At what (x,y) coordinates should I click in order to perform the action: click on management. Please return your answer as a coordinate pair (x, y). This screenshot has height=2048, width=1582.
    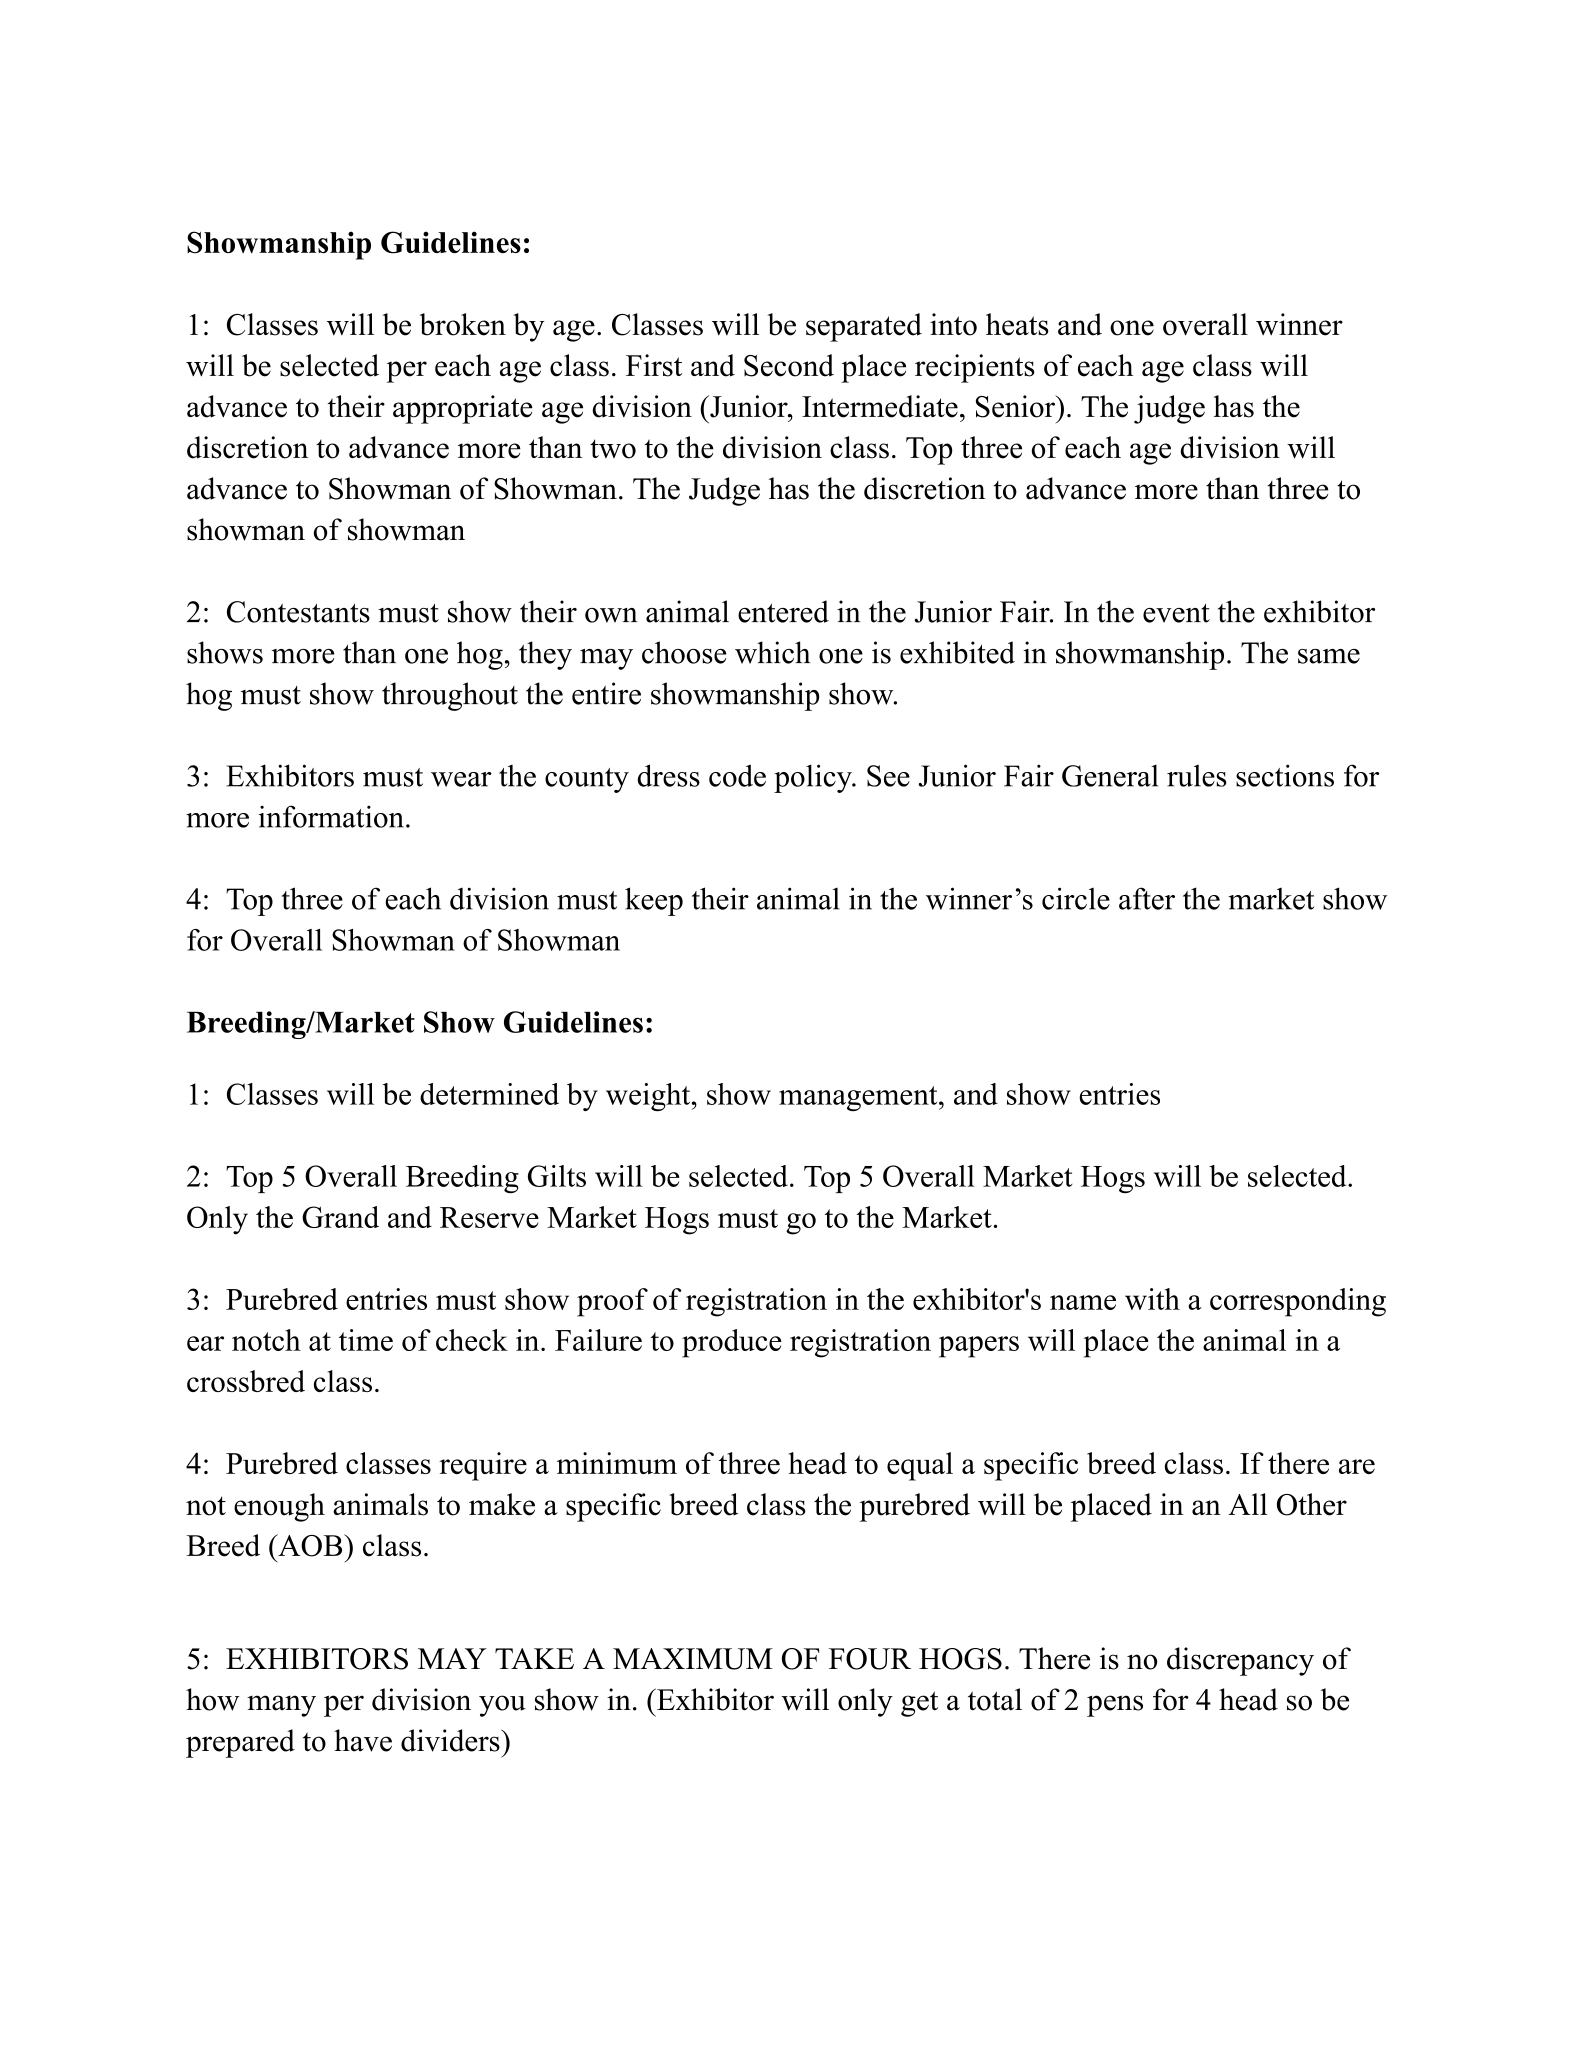
    Looking at the image, I should click on (858, 1098).
